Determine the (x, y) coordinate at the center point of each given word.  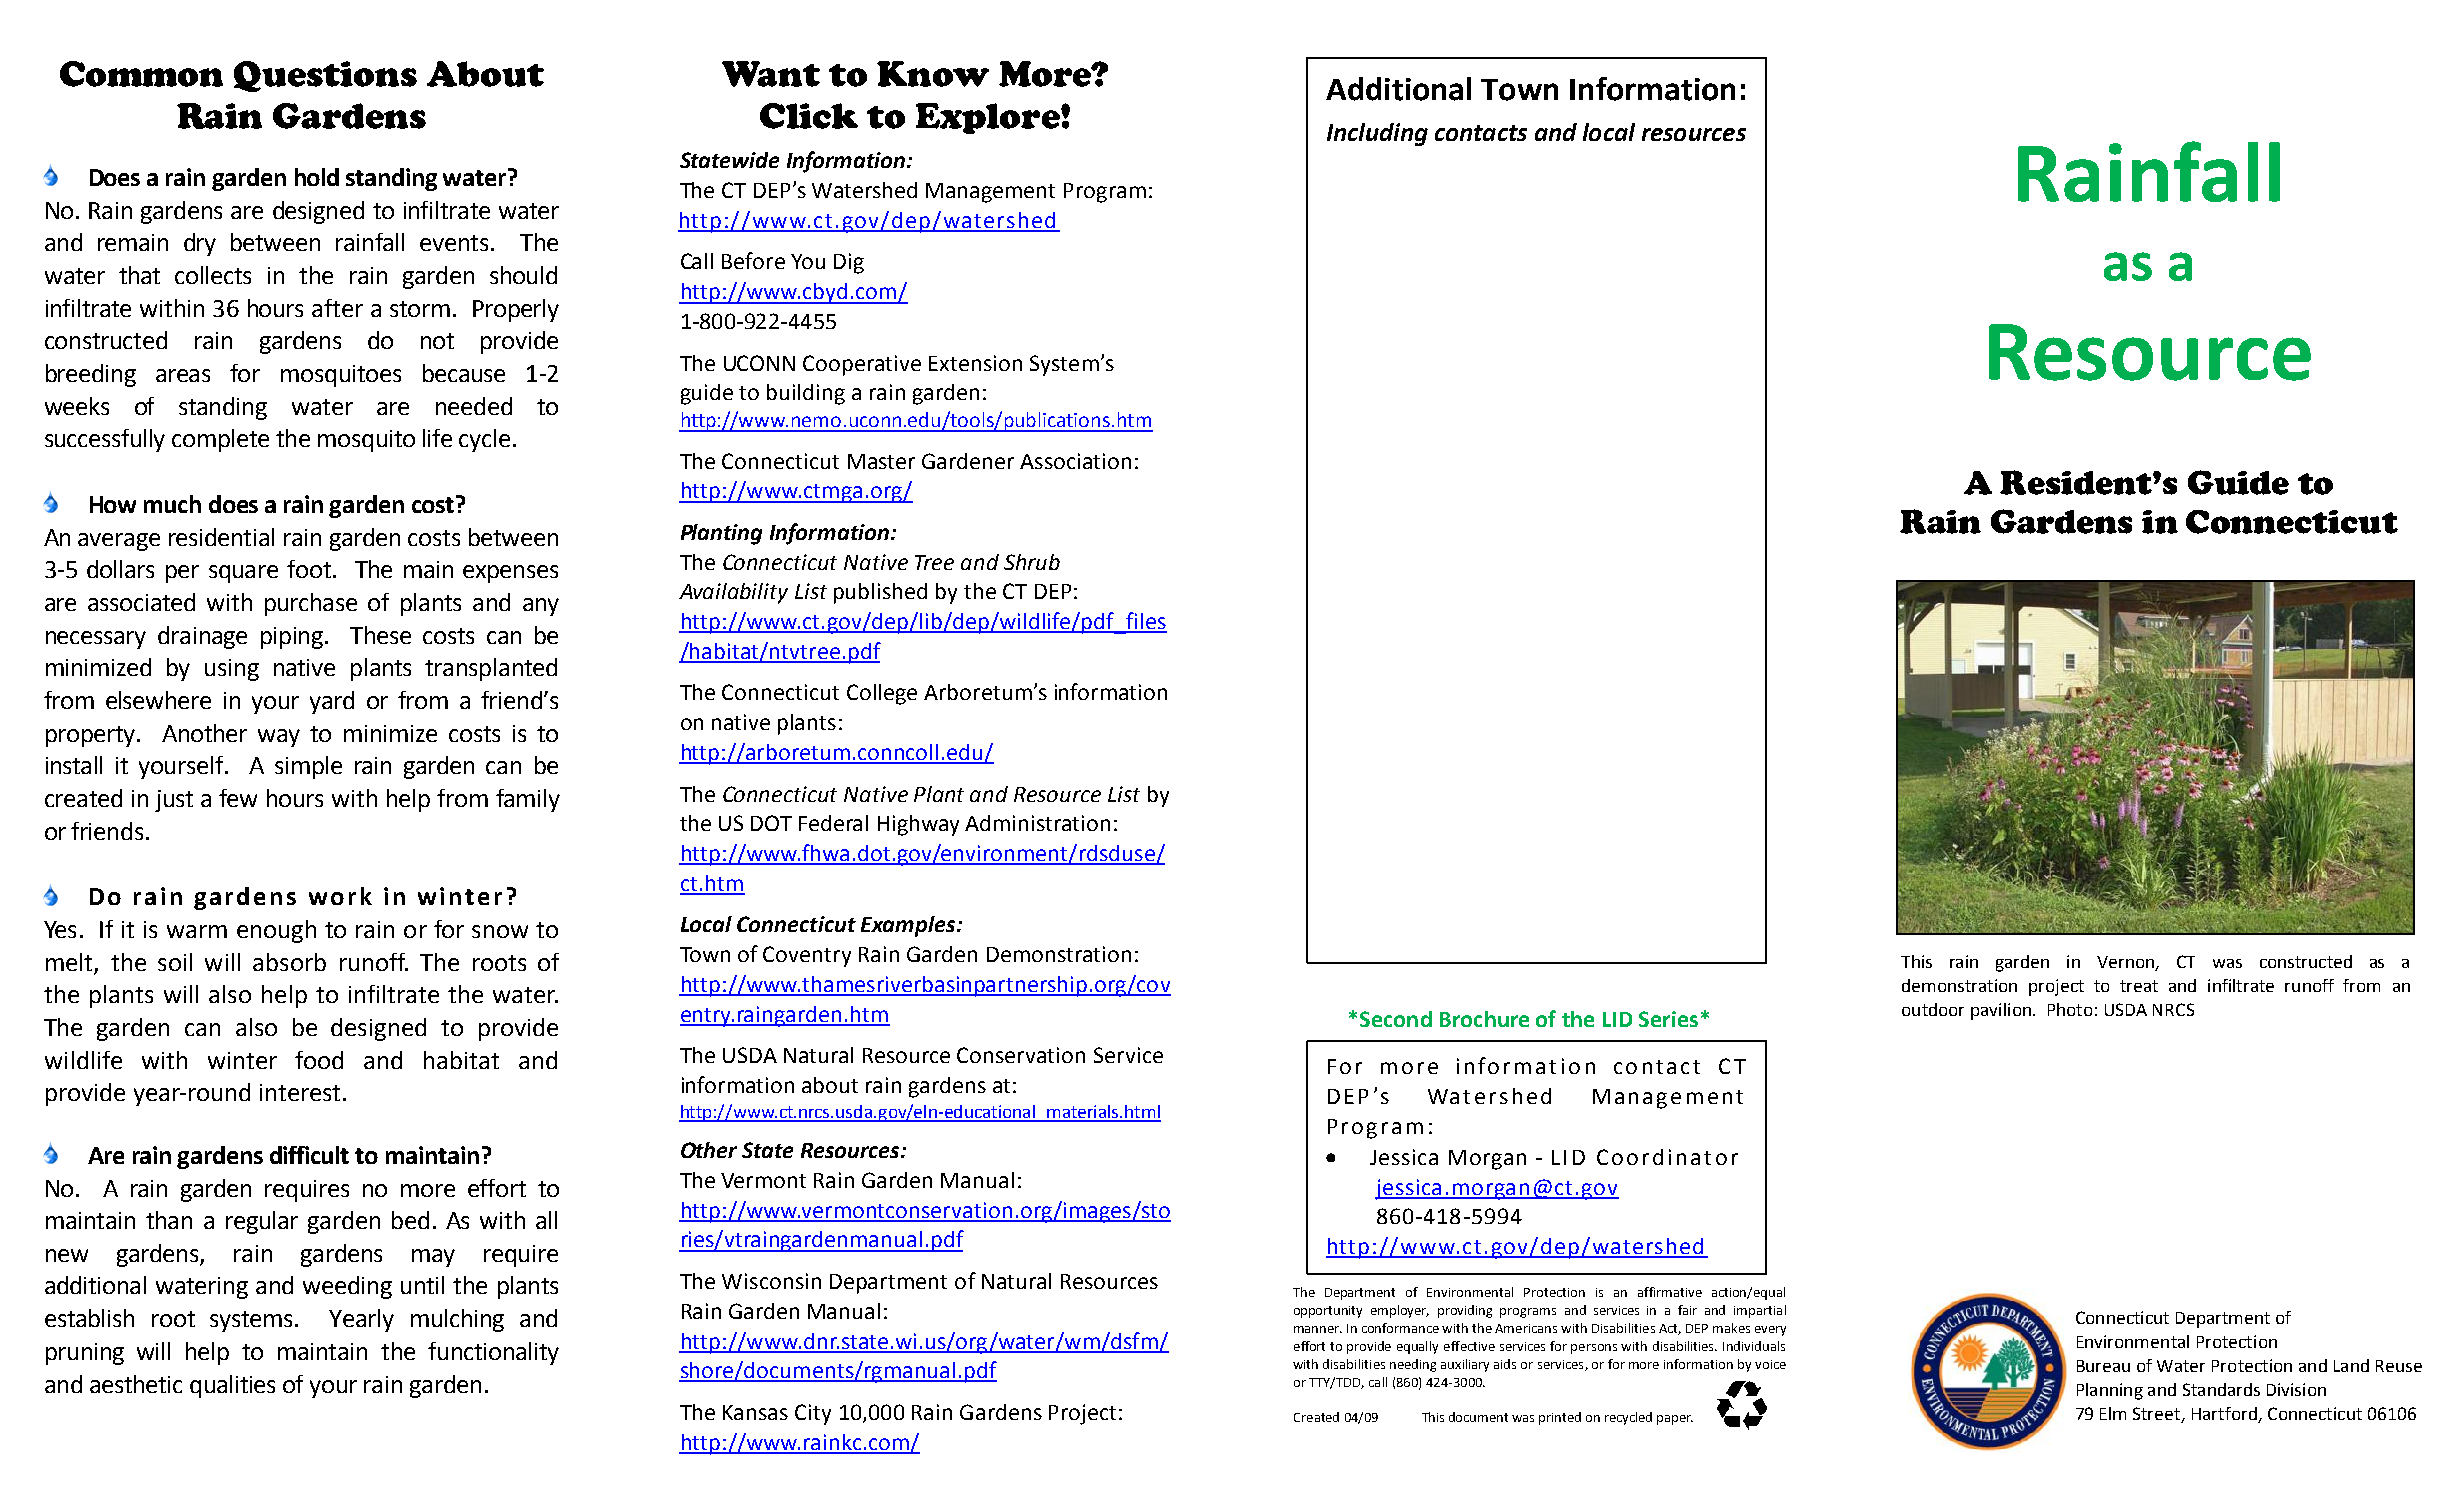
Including (1377, 134)
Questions (325, 76)
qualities (232, 1386)
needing (1413, 1365)
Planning (2110, 1391)
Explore (989, 118)
